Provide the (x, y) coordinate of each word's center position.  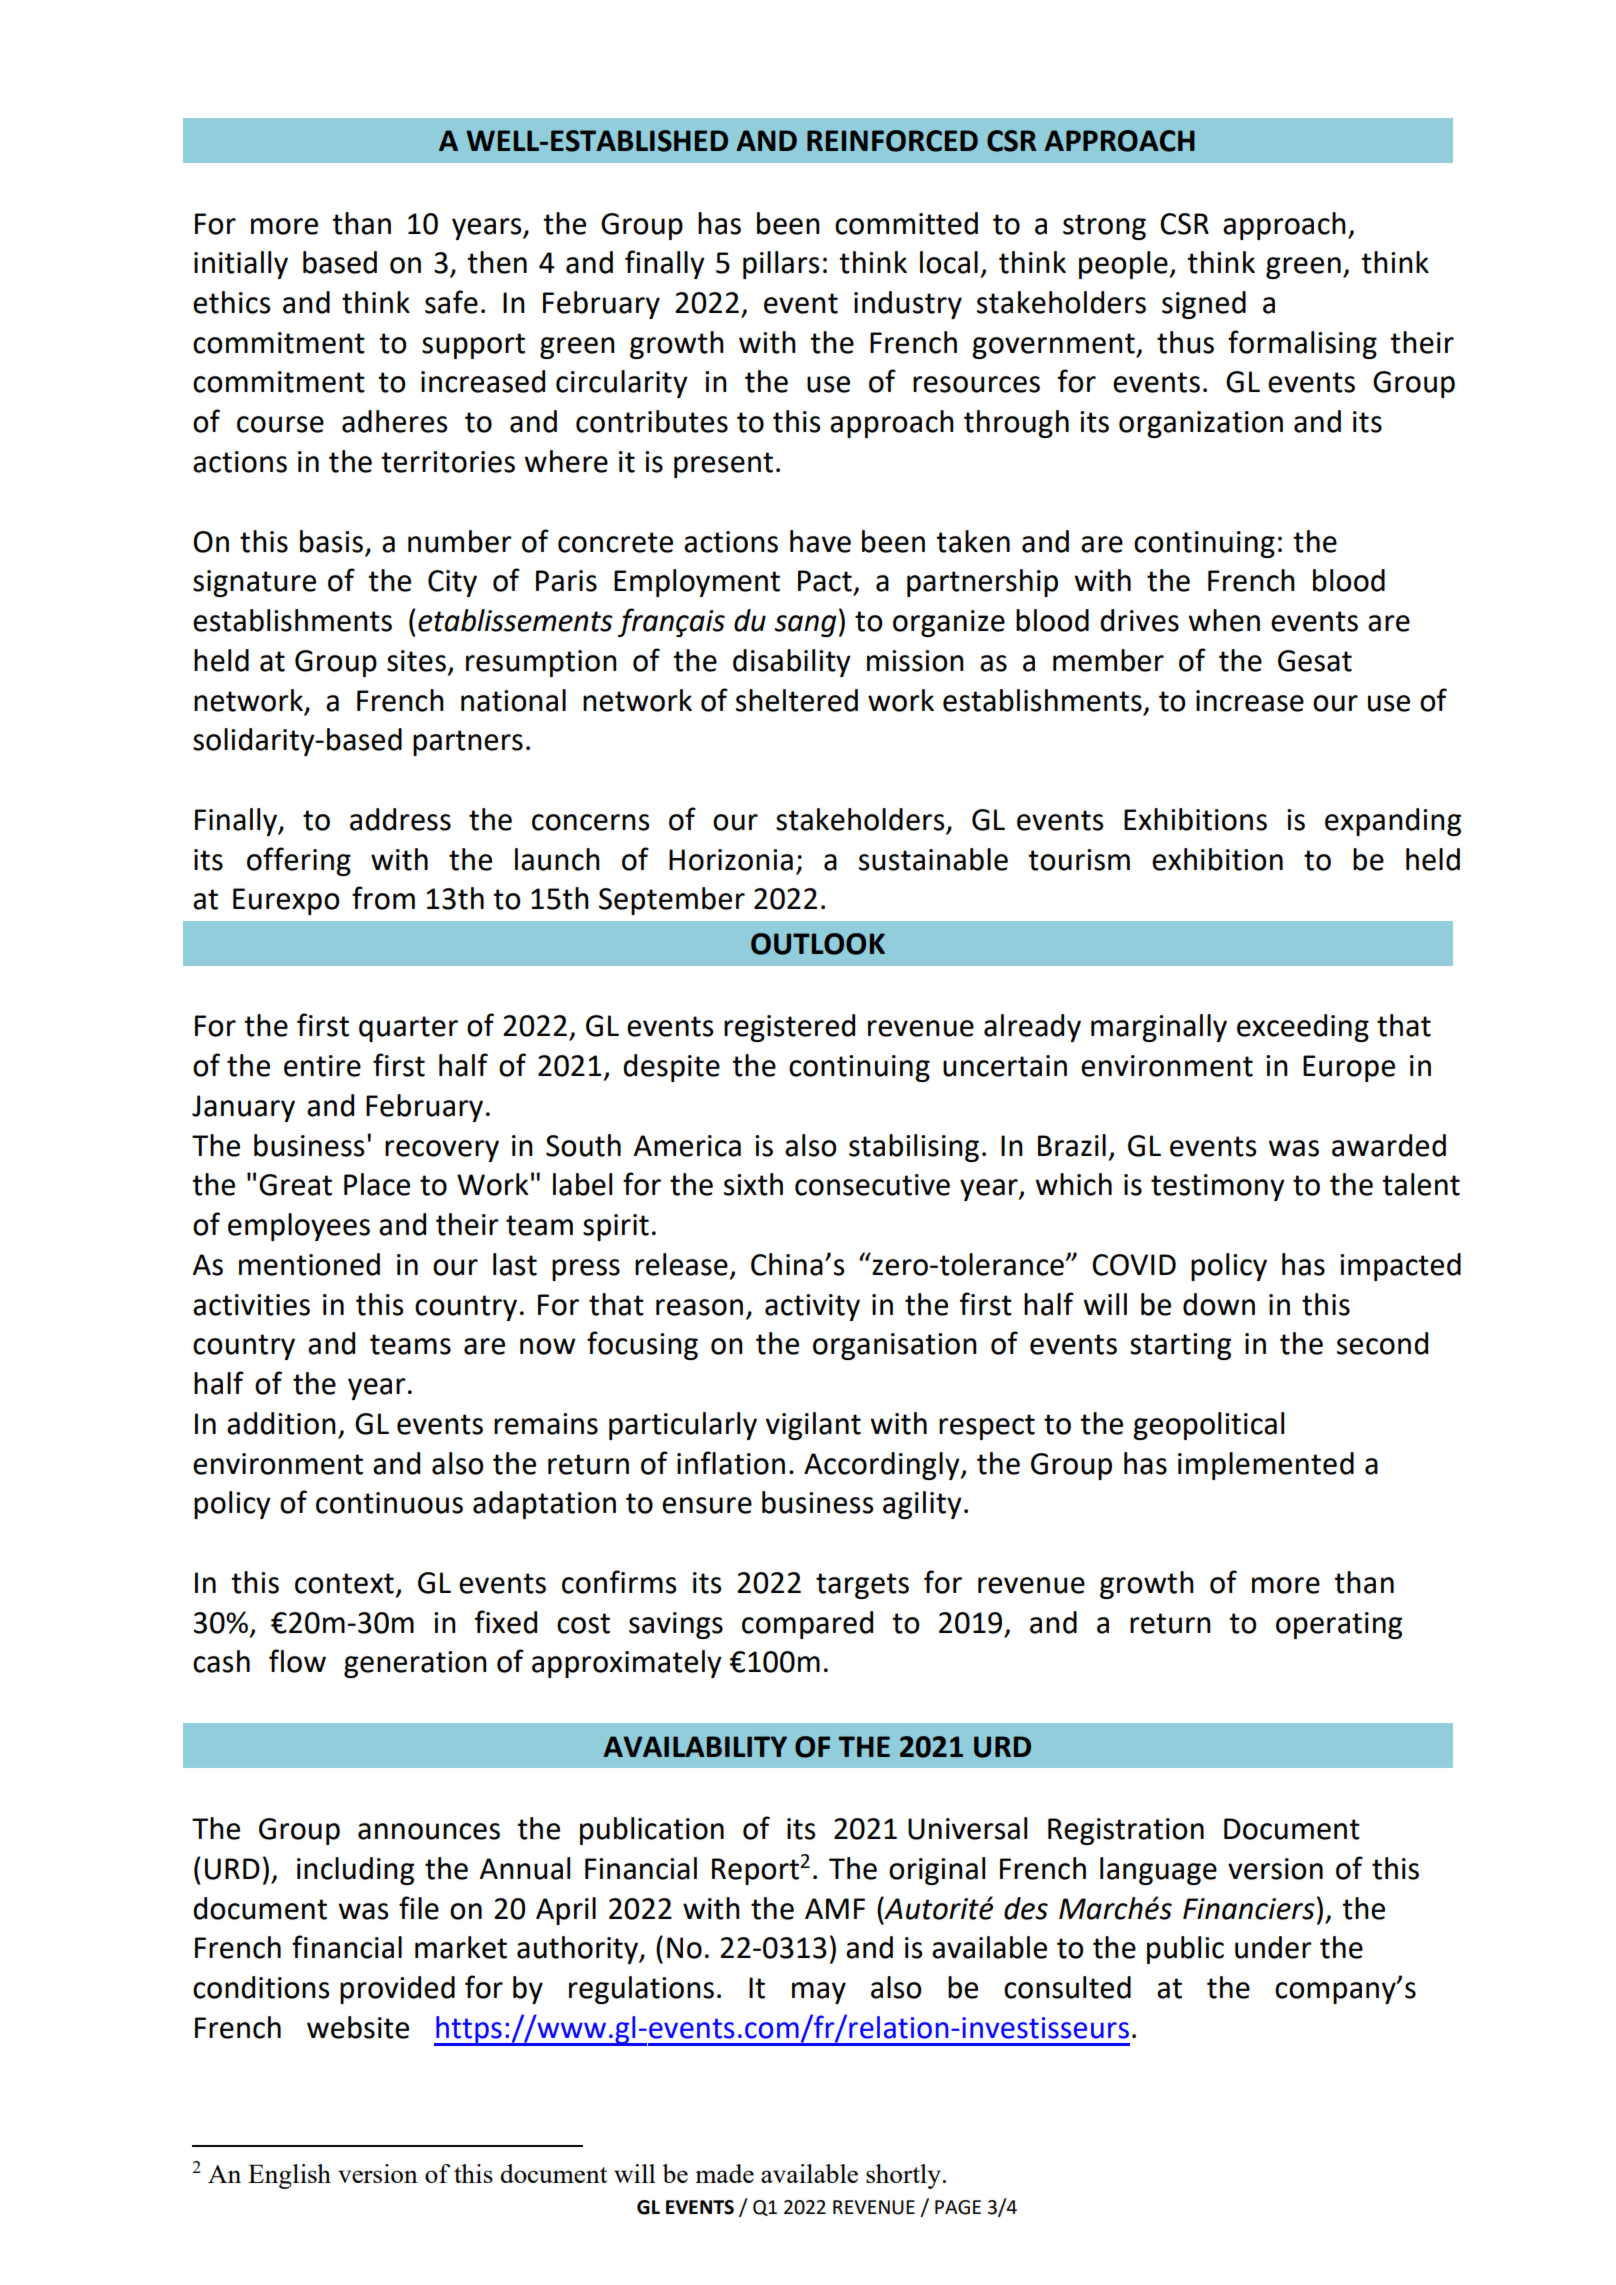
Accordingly (883, 1466)
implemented (1266, 1466)
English (289, 2176)
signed (1204, 305)
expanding (1393, 822)
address (400, 819)
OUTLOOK (818, 944)
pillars (781, 265)
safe (451, 302)
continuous (389, 1503)
